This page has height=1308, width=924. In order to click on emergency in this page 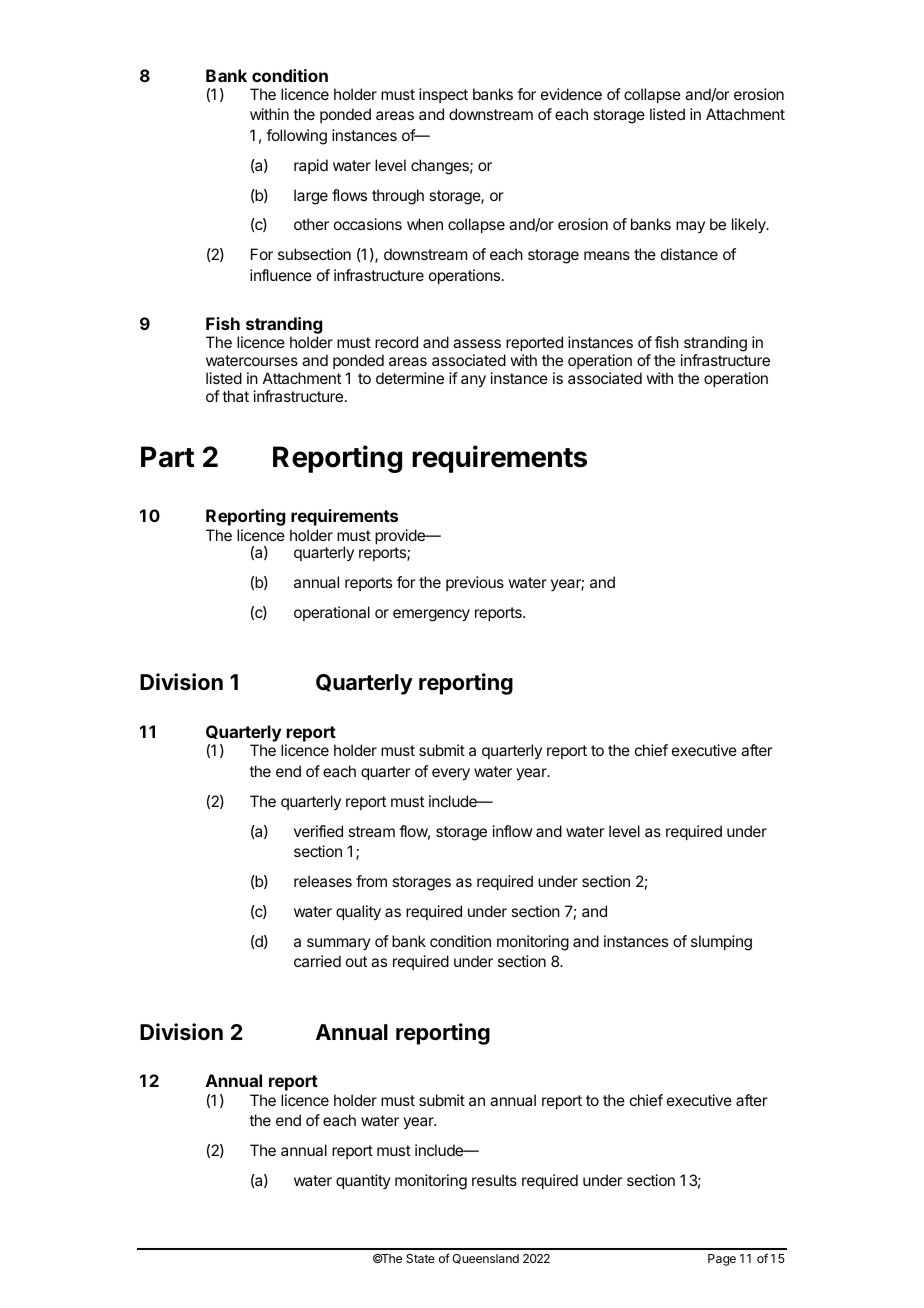, I will do `click(431, 615)`.
